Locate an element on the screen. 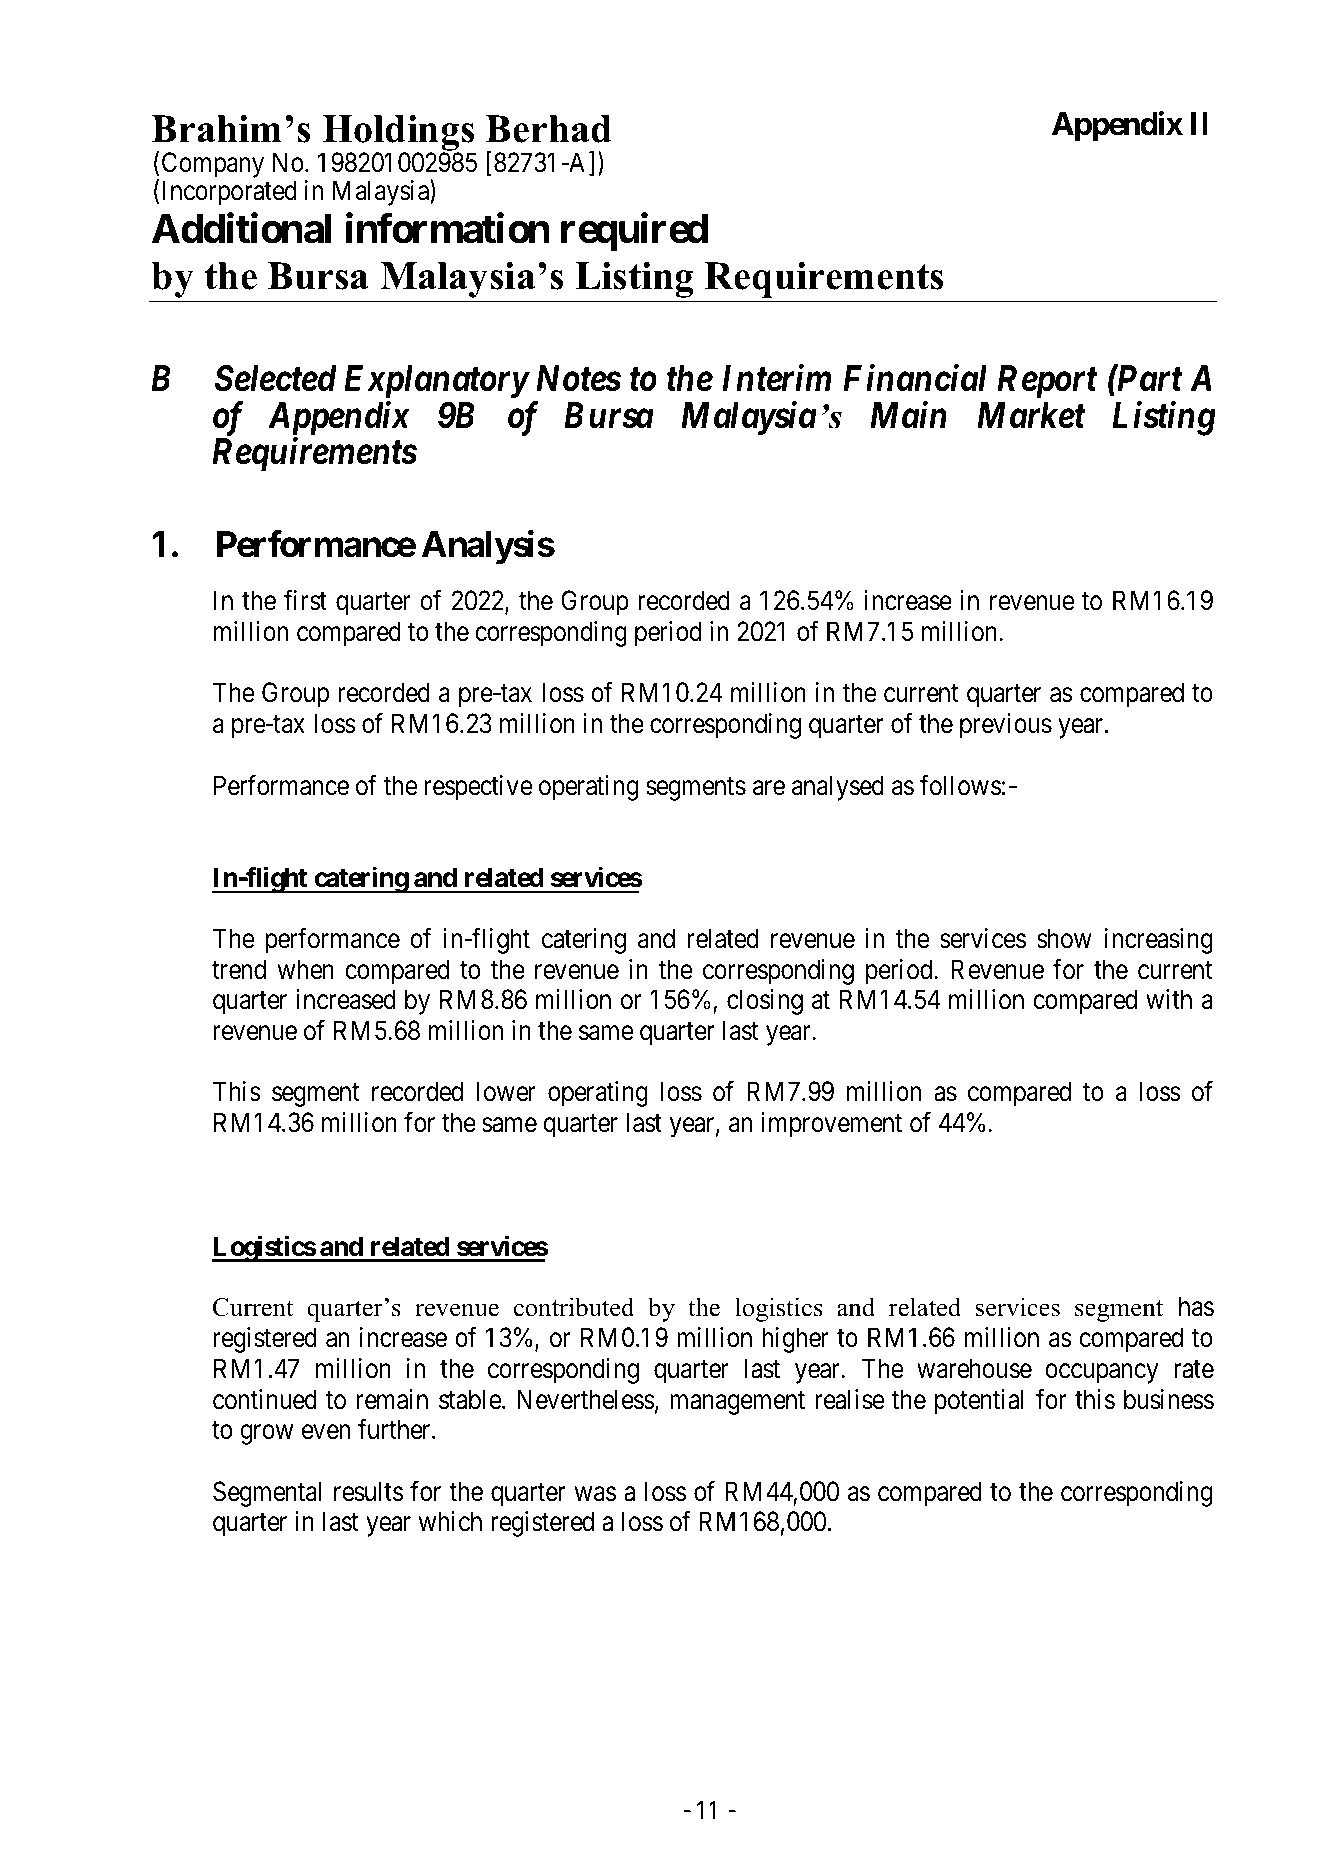  Report is located at coordinates (1047, 382).
